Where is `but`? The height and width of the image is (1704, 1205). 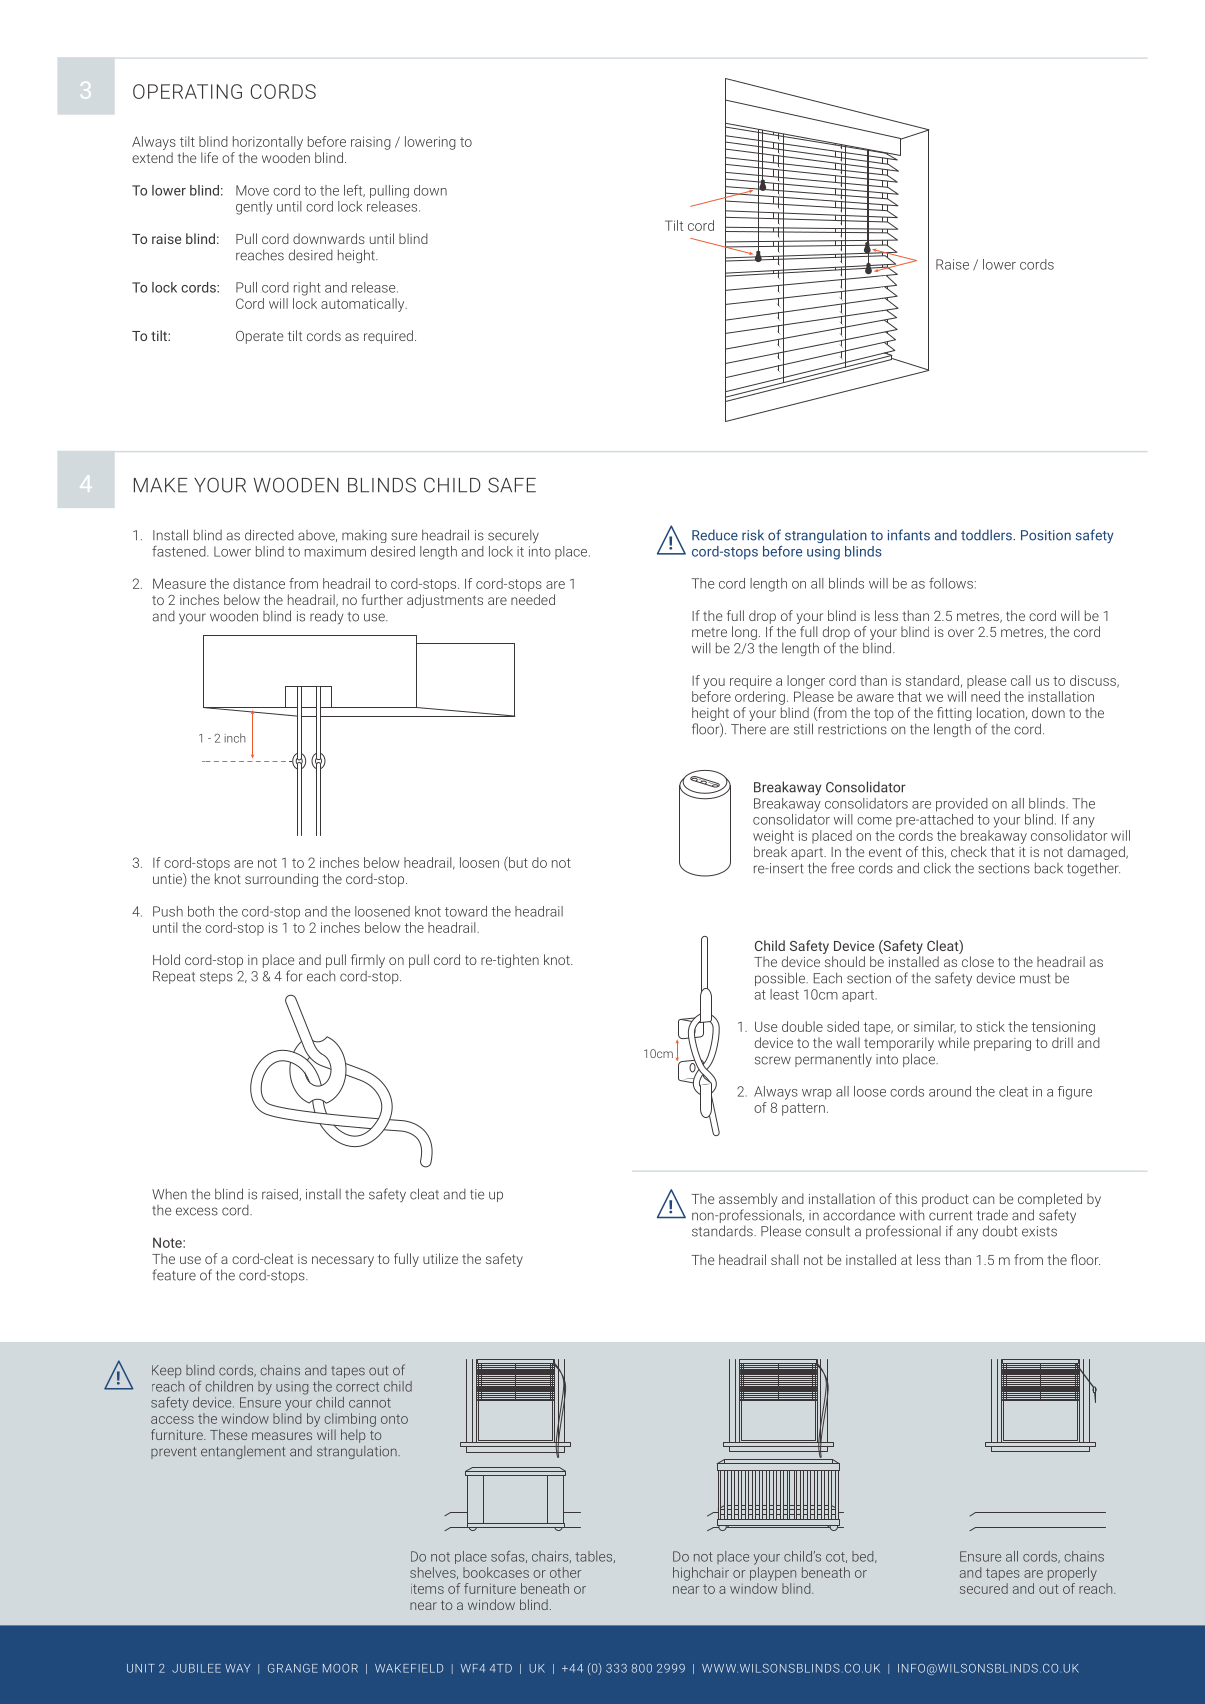
but is located at coordinates (517, 862).
